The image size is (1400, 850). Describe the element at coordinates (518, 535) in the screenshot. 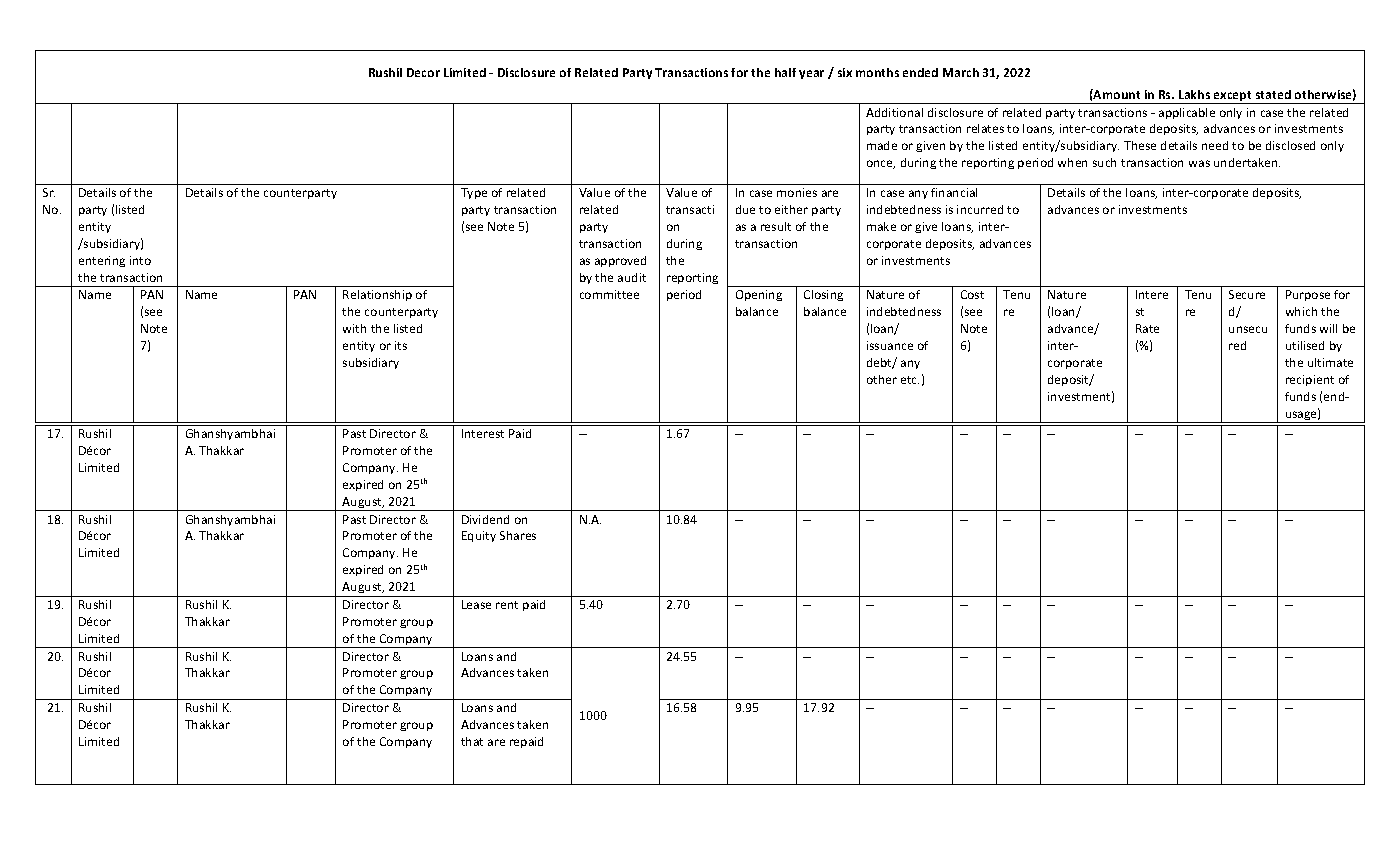

I see `Shares` at that location.
